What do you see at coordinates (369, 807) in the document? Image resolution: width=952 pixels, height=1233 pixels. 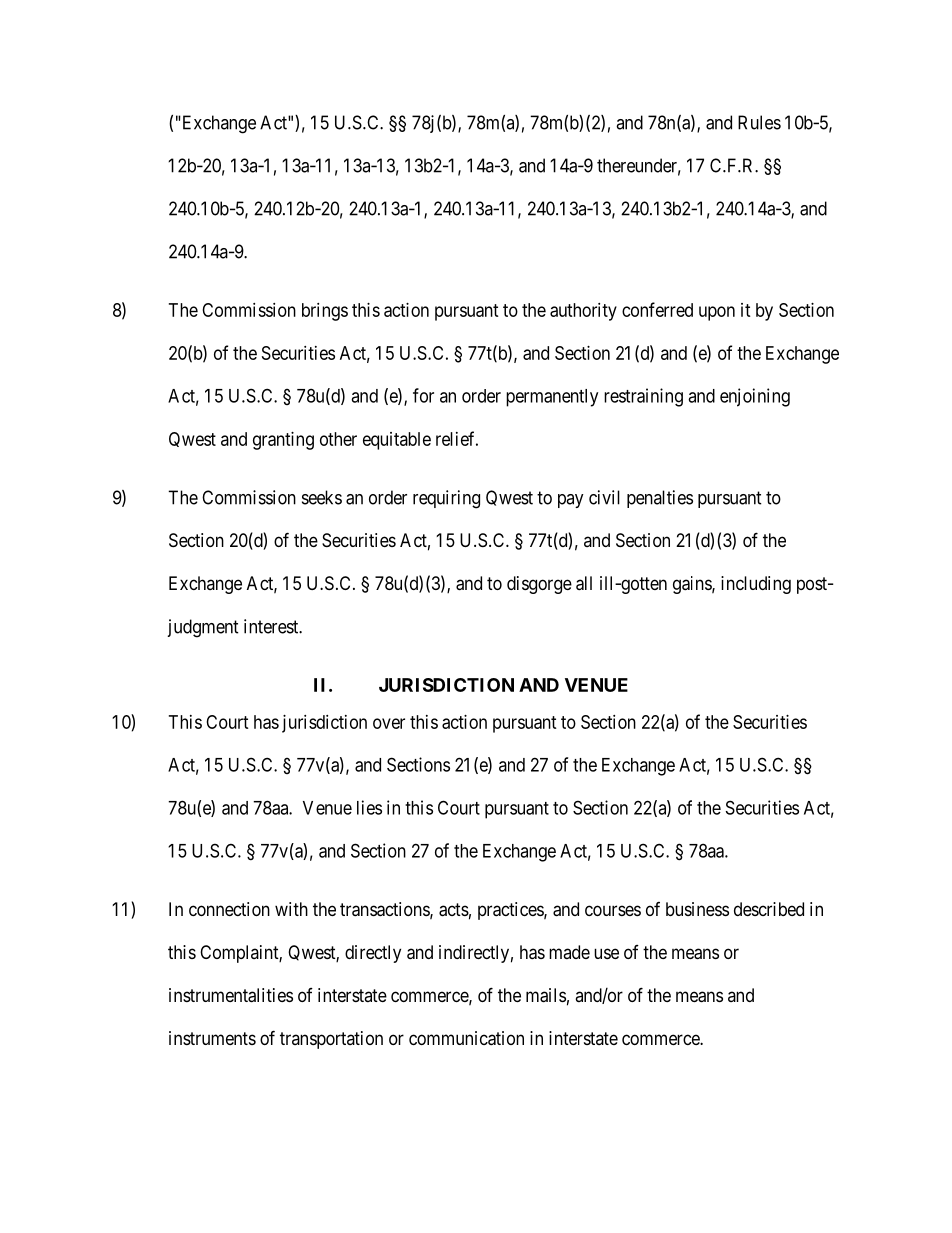 I see `lies` at bounding box center [369, 807].
